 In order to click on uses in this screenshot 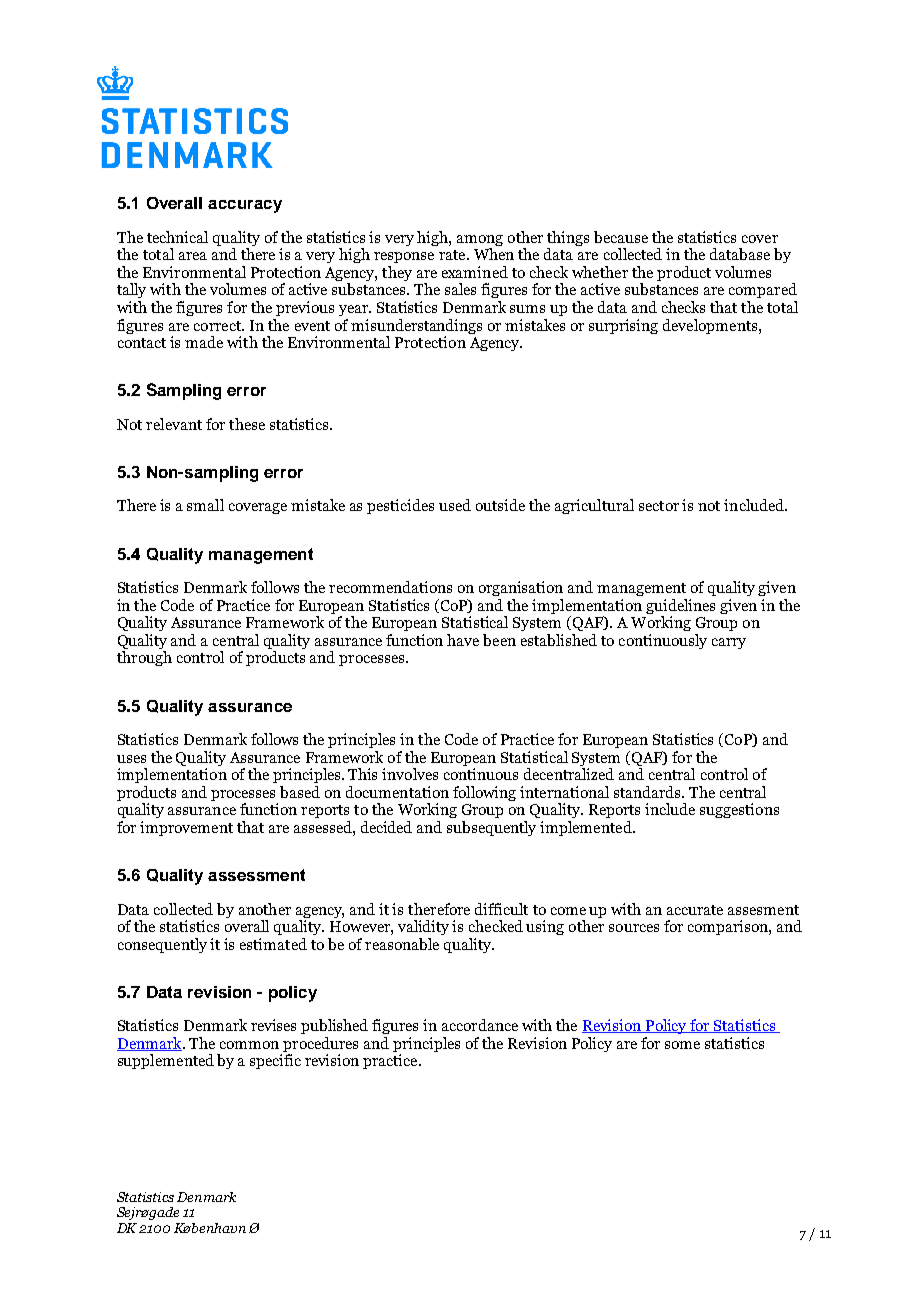, I will do `click(131, 759)`.
